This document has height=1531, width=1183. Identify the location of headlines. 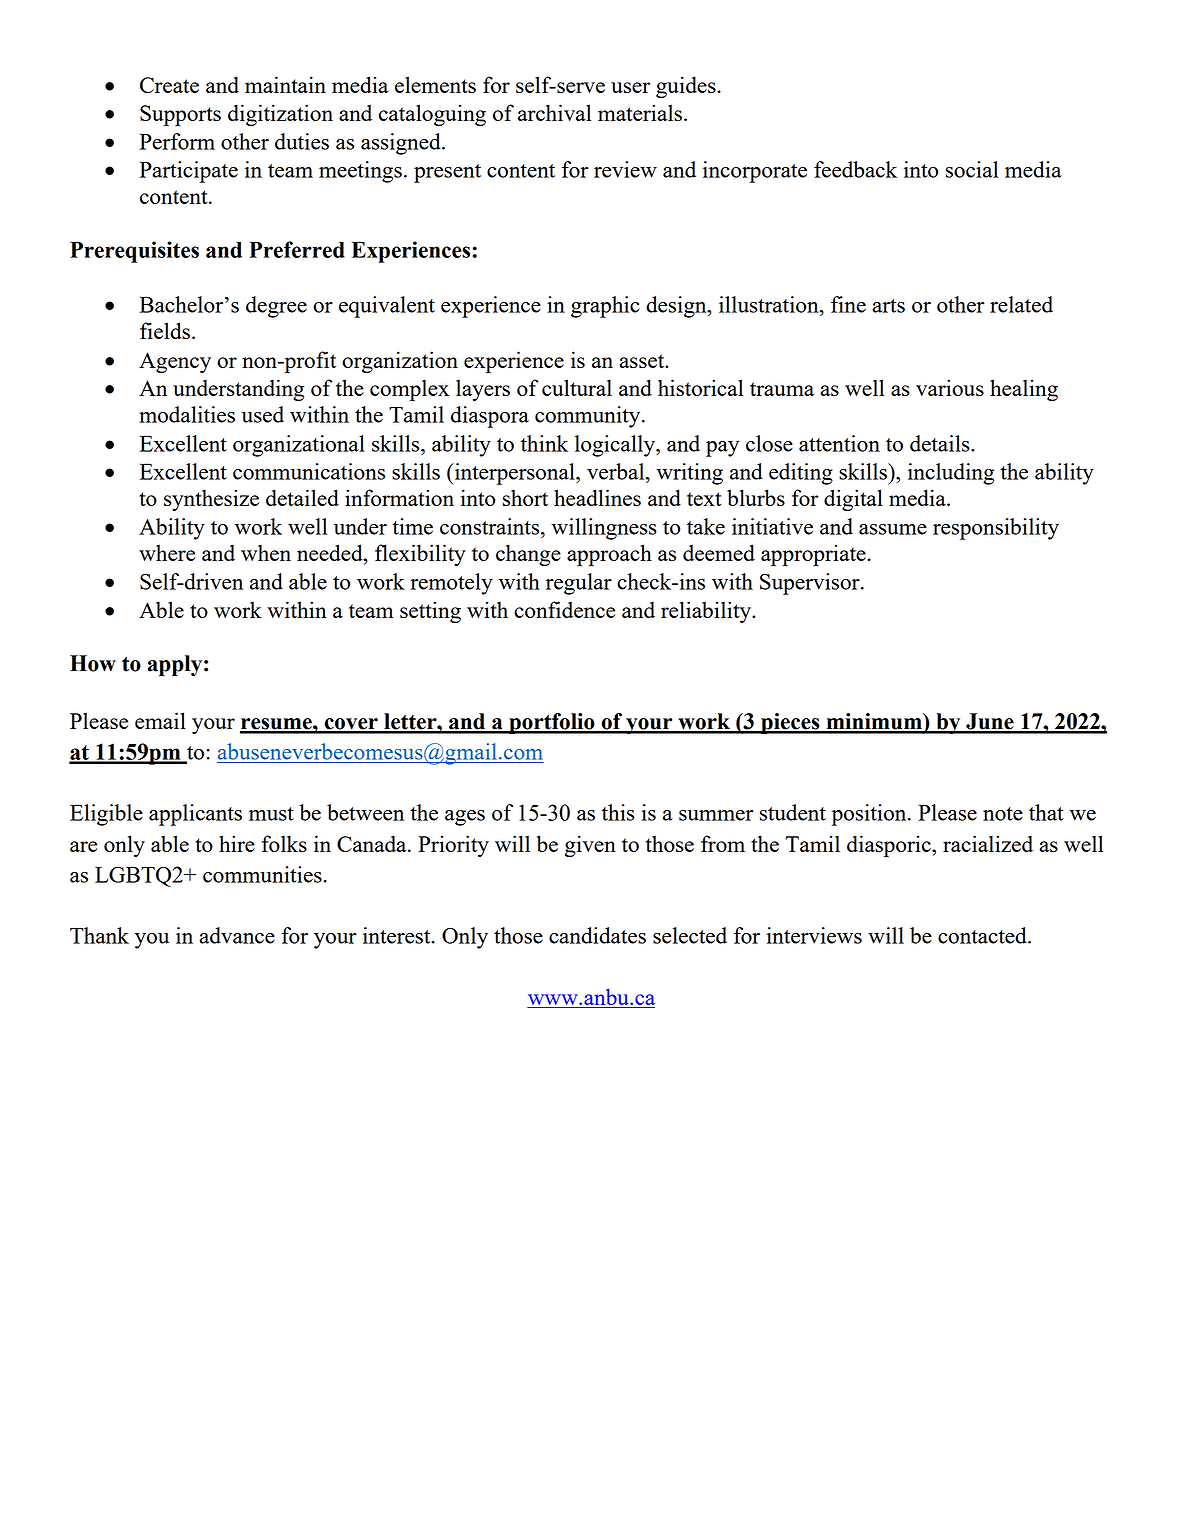
(597, 497).
